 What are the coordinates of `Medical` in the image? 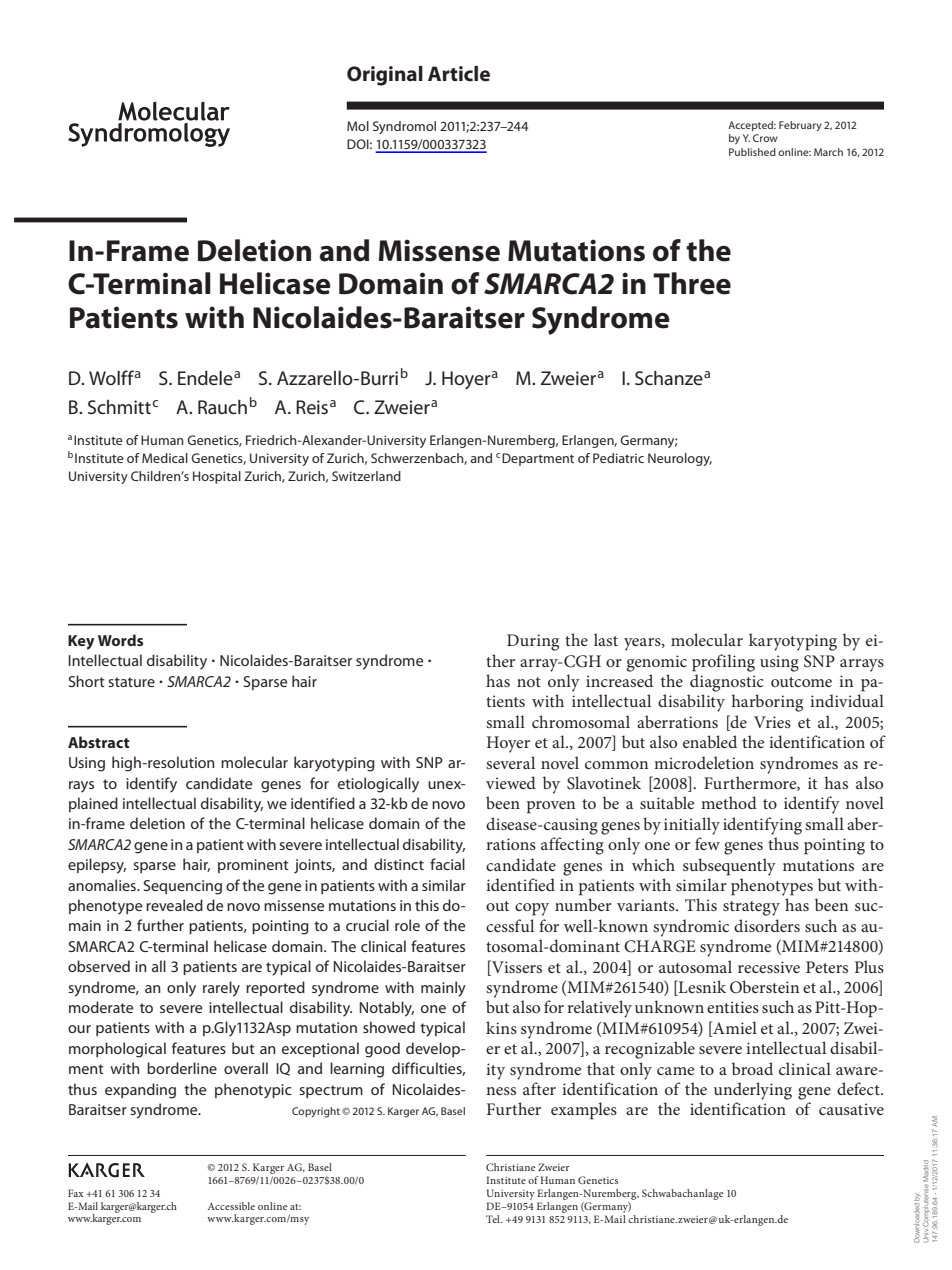 It's located at (165, 458).
